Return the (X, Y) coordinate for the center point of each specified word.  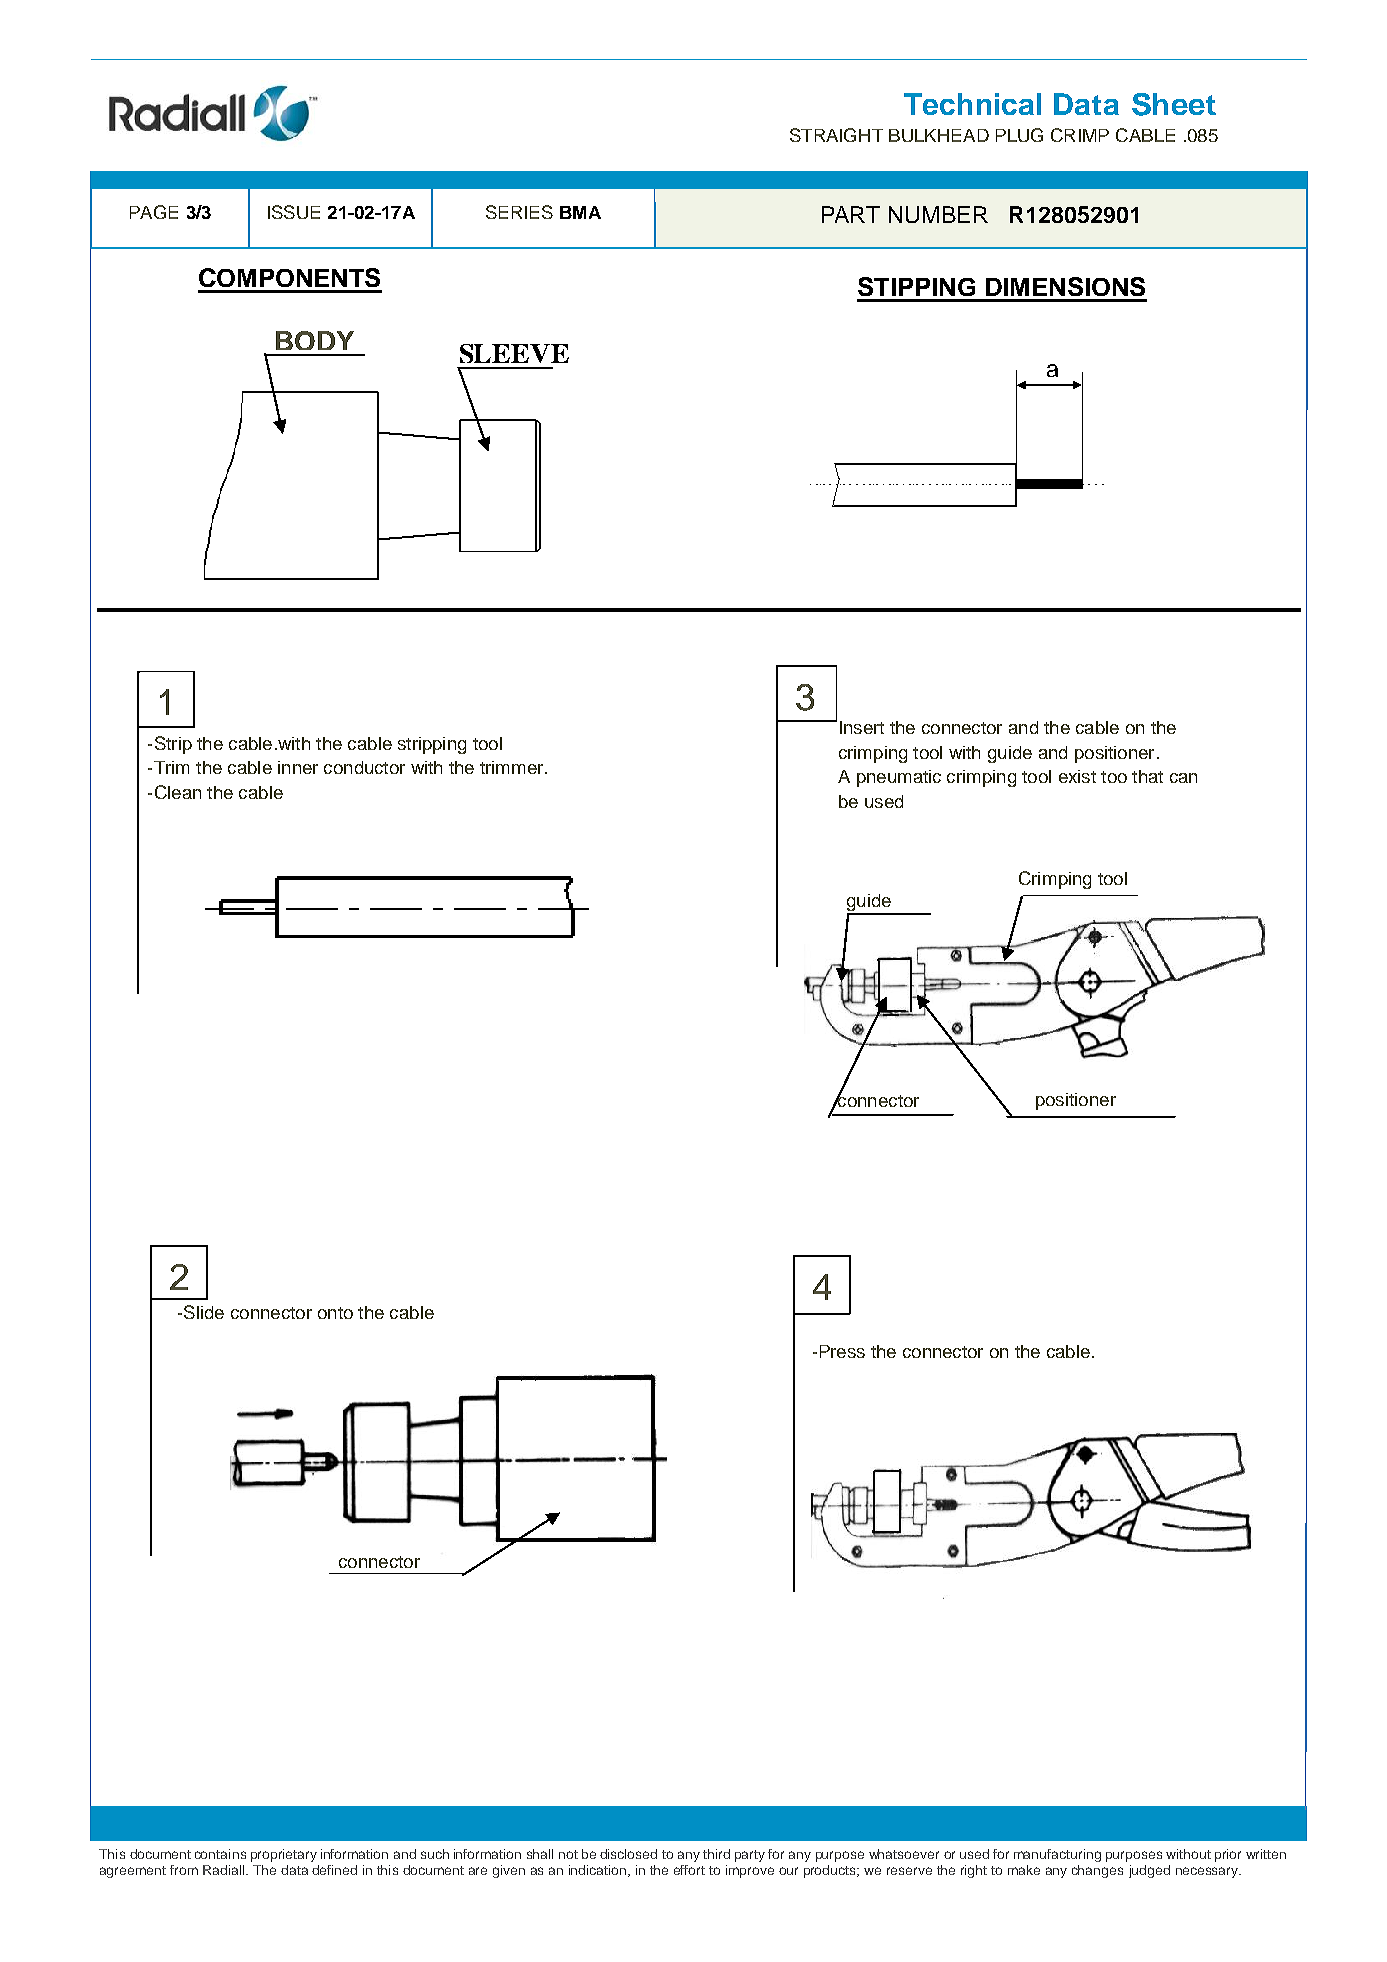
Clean (178, 792)
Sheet (1174, 104)
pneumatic (899, 778)
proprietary (284, 1855)
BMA (580, 212)
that (1147, 776)
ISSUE (294, 212)
